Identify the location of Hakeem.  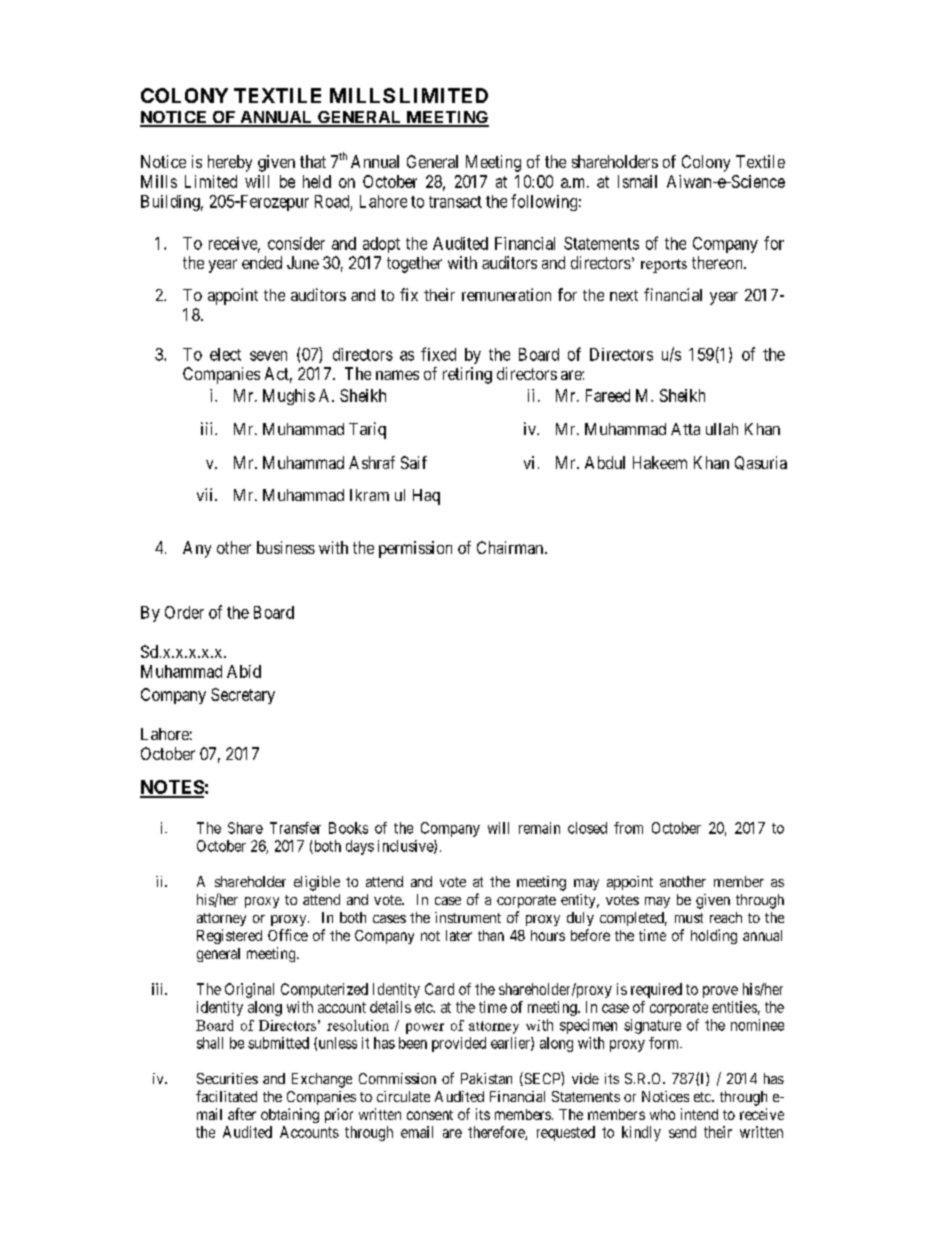
(660, 462).
